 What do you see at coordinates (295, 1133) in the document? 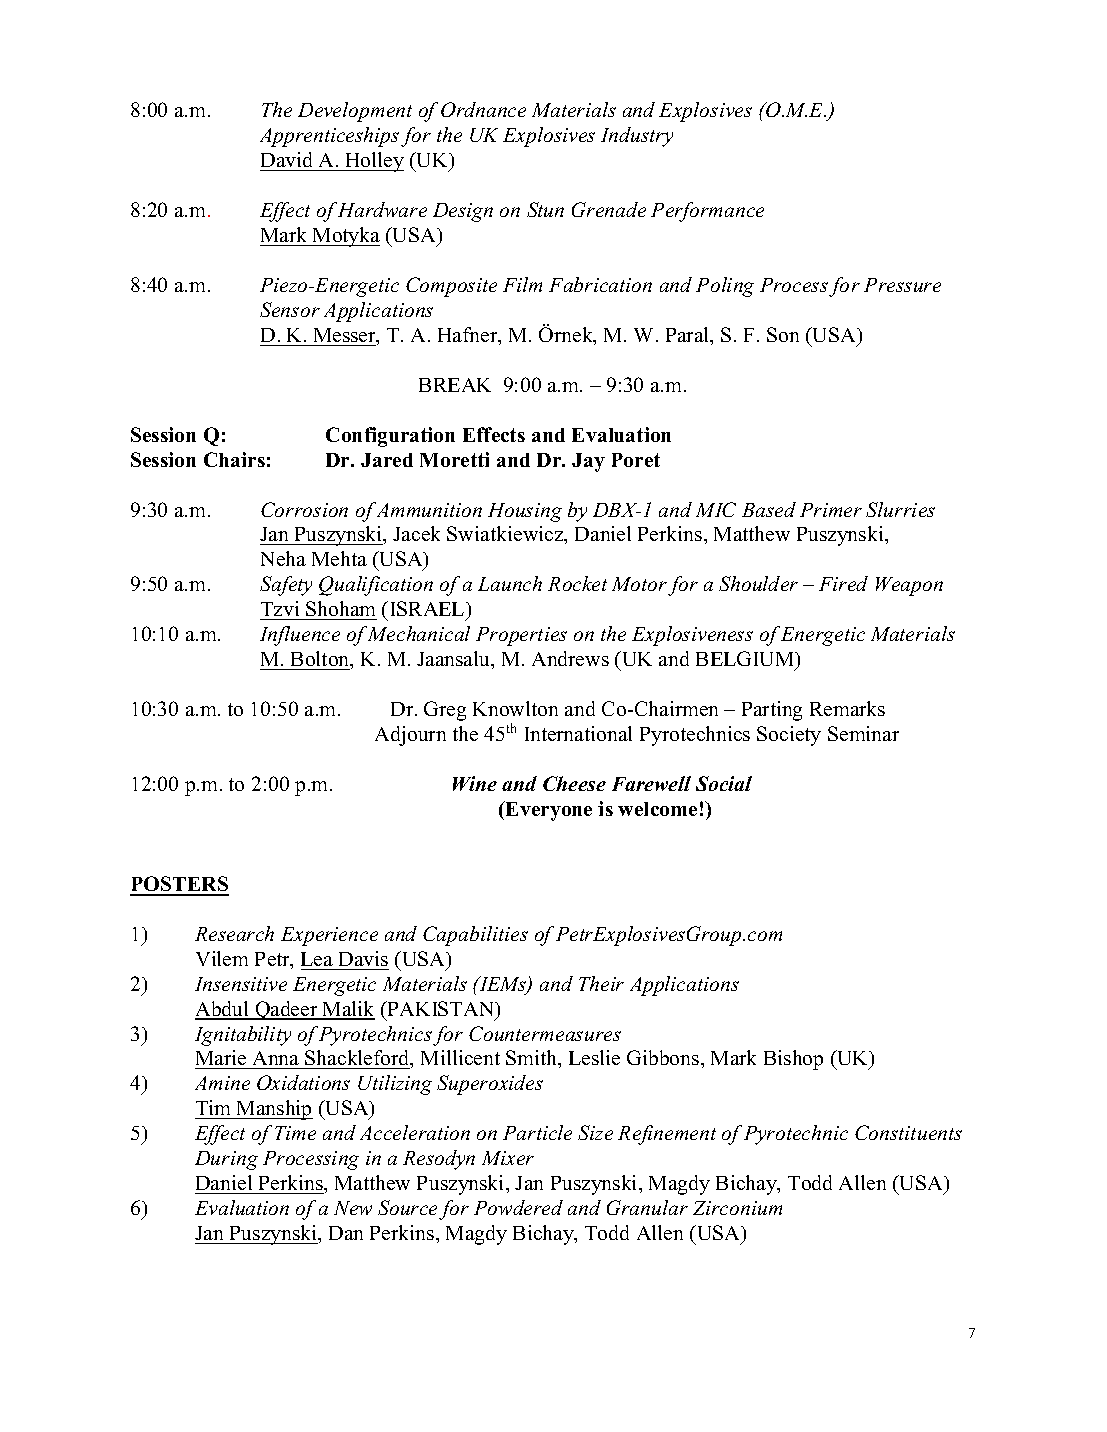
I see `Time` at bounding box center [295, 1133].
